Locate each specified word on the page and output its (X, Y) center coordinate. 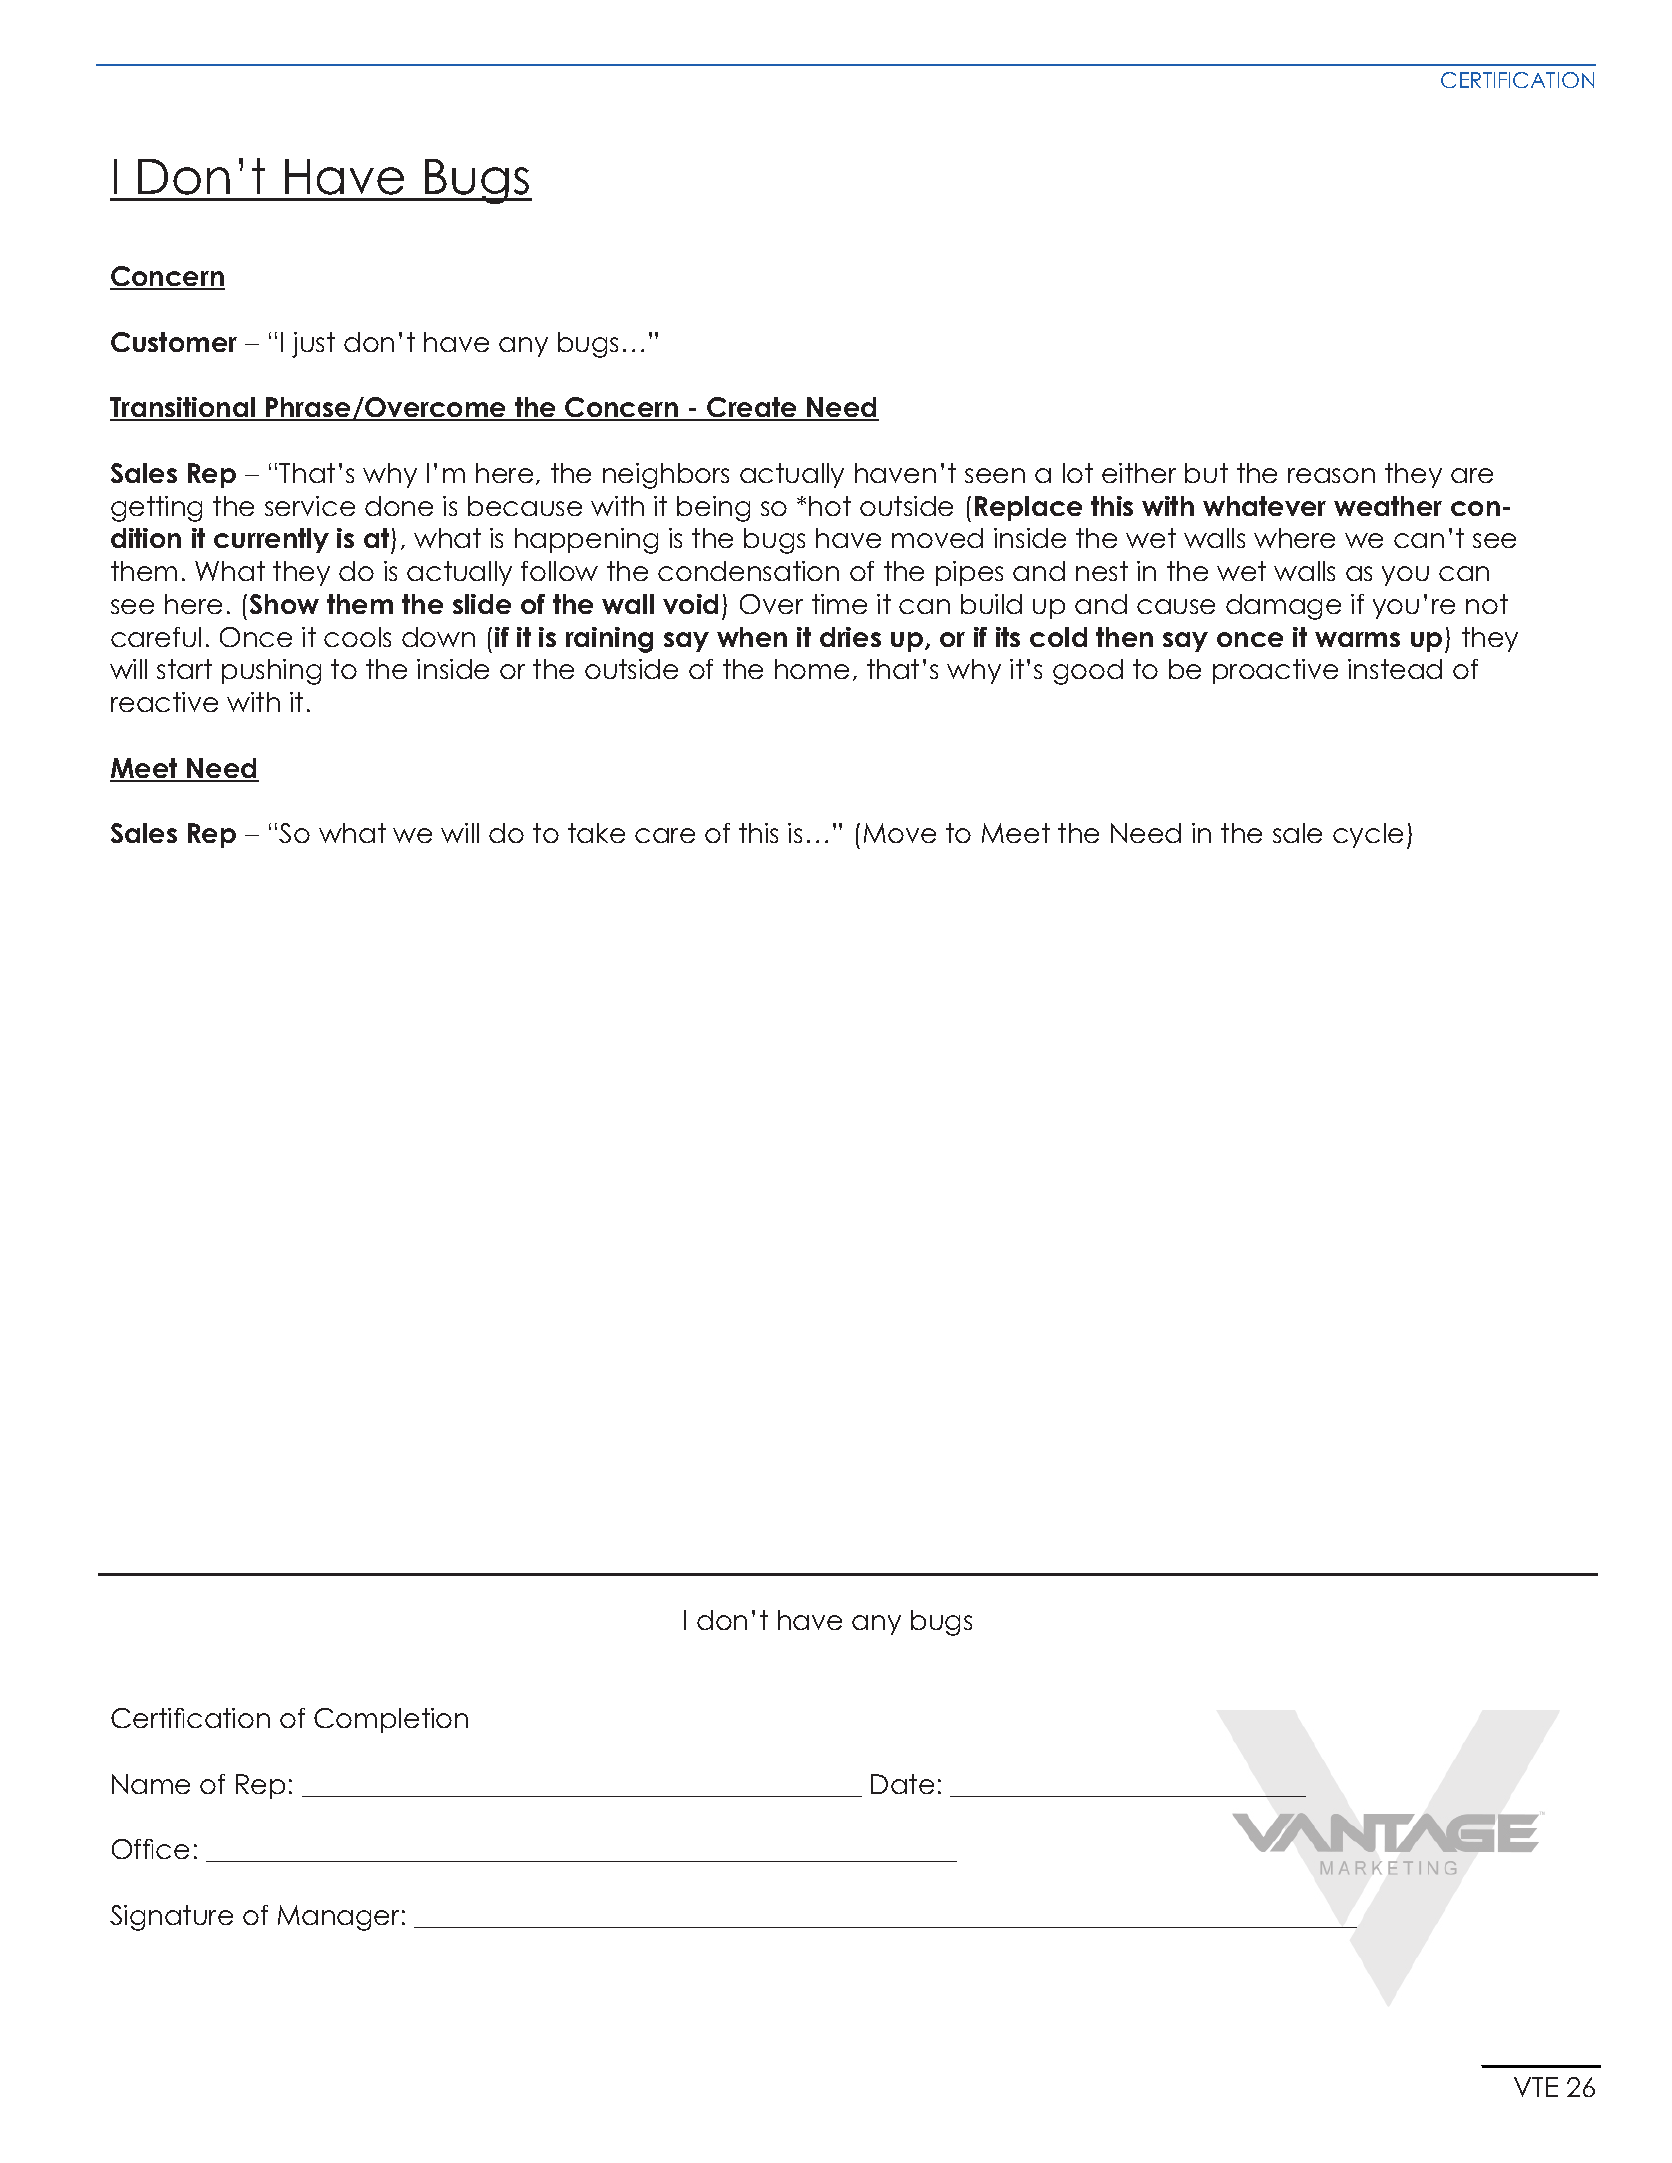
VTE (1536, 2087)
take (596, 833)
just (313, 345)
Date (902, 1784)
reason (1331, 475)
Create (752, 409)
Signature (171, 1918)
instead (1395, 669)
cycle (1368, 835)
